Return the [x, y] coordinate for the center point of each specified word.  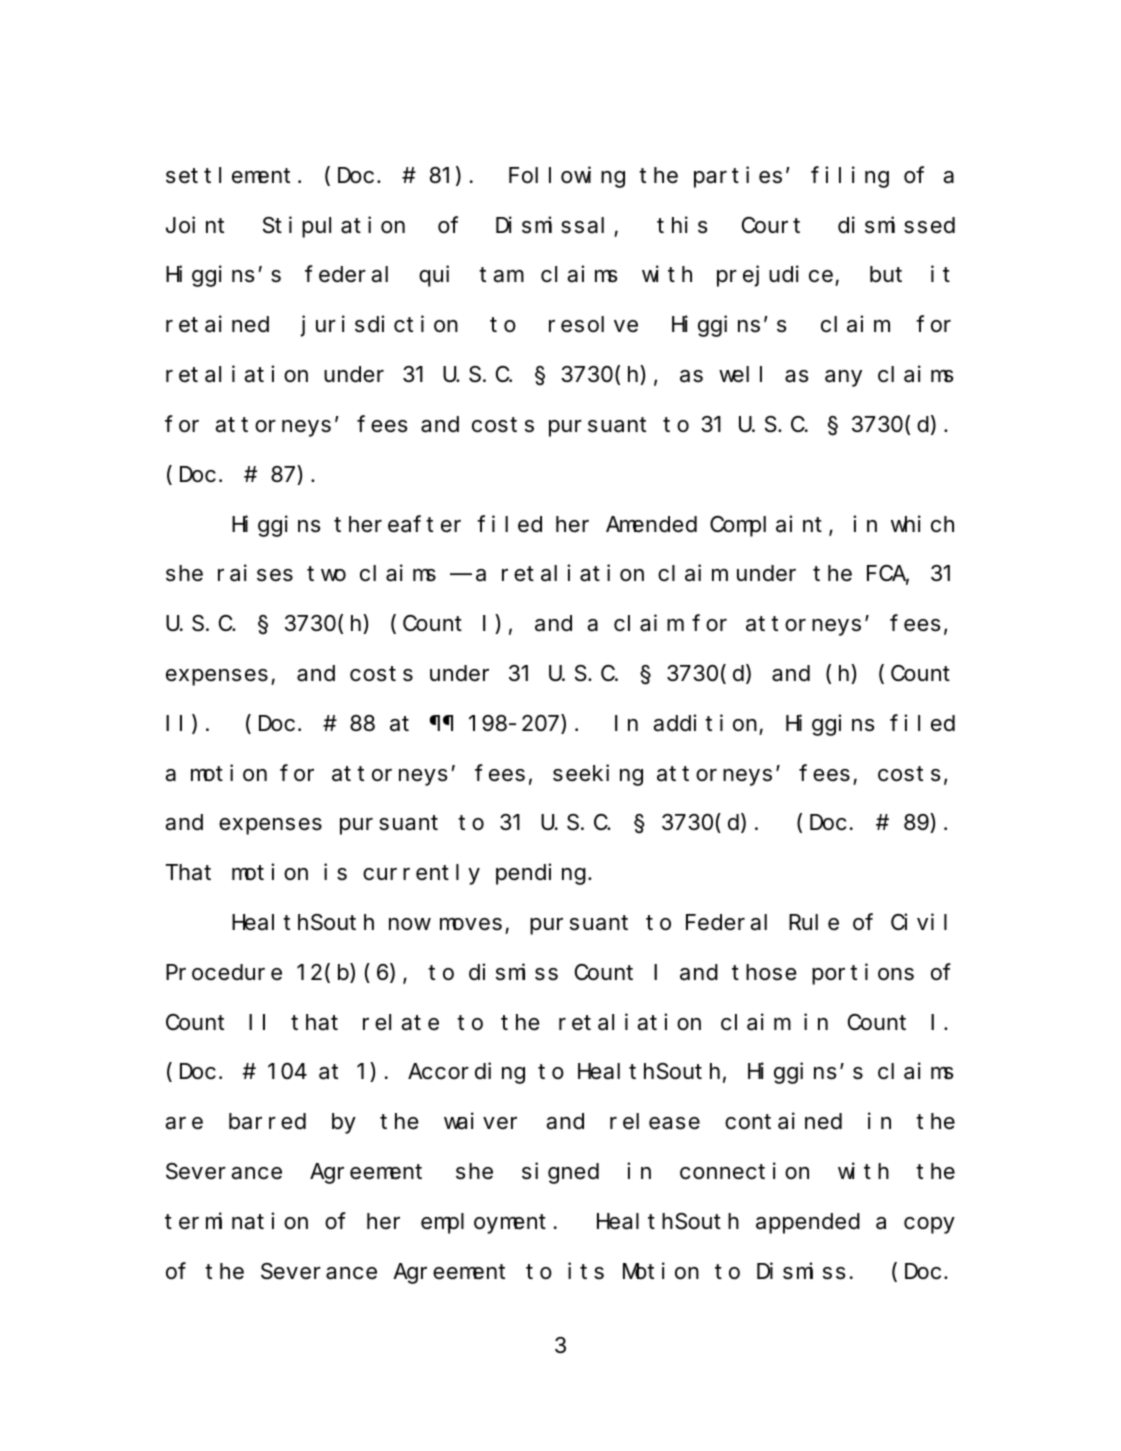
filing [850, 177]
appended [808, 1223]
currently [421, 874]
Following [567, 177]
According [466, 1073]
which [922, 524]
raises [255, 573]
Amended [651, 524]
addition [705, 723]
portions [863, 974]
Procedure [224, 972]
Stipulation [334, 227]
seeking [598, 775]
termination [236, 1221]
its [586, 1271]
